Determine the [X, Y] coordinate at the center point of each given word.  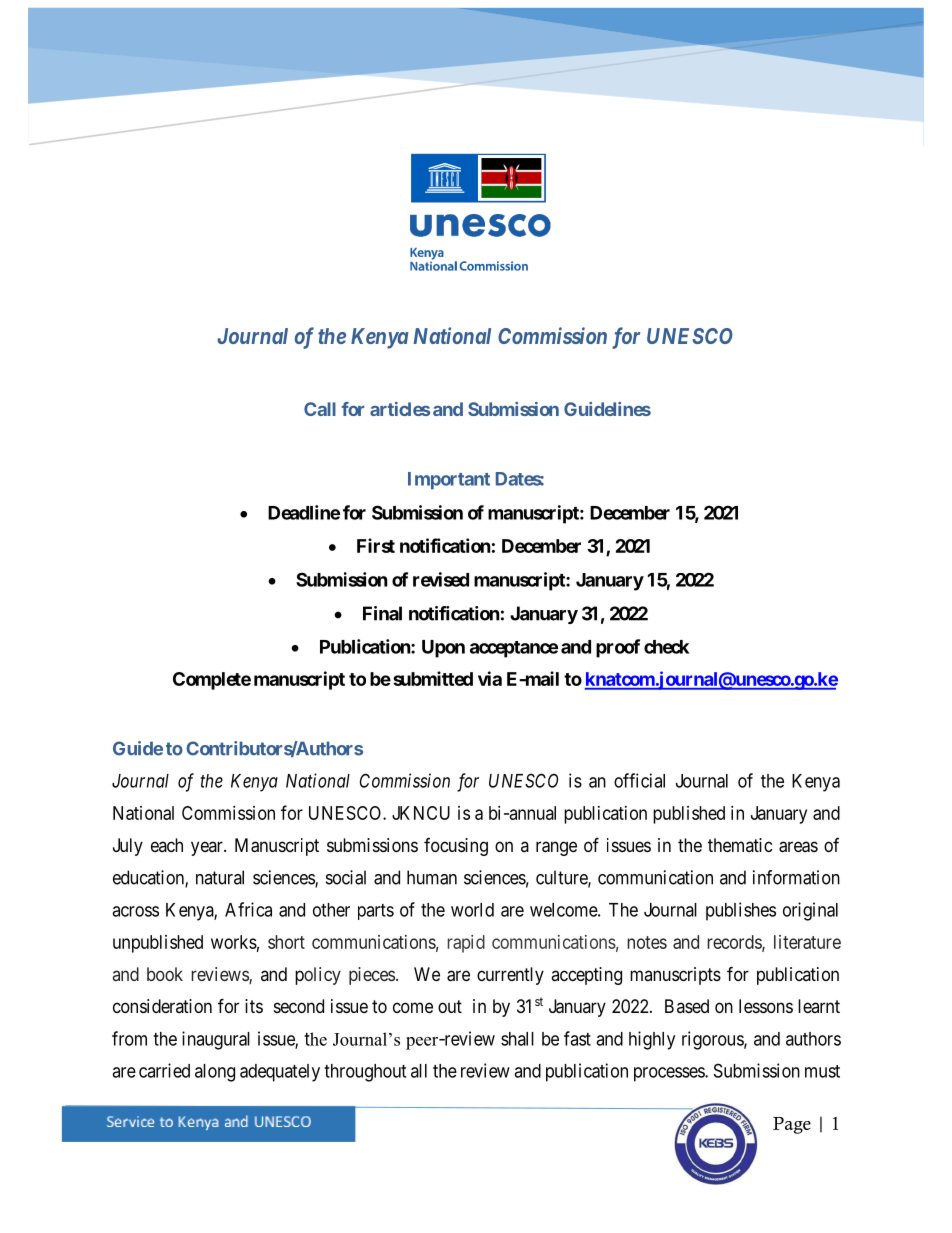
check [666, 647]
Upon [443, 649]
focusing [456, 847]
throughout [365, 1073]
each [167, 845]
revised [441, 579]
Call [320, 409]
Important [449, 481]
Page [792, 1125]
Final [382, 613]
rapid [466, 944]
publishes [741, 911]
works [234, 942]
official [639, 780]
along [215, 1073]
